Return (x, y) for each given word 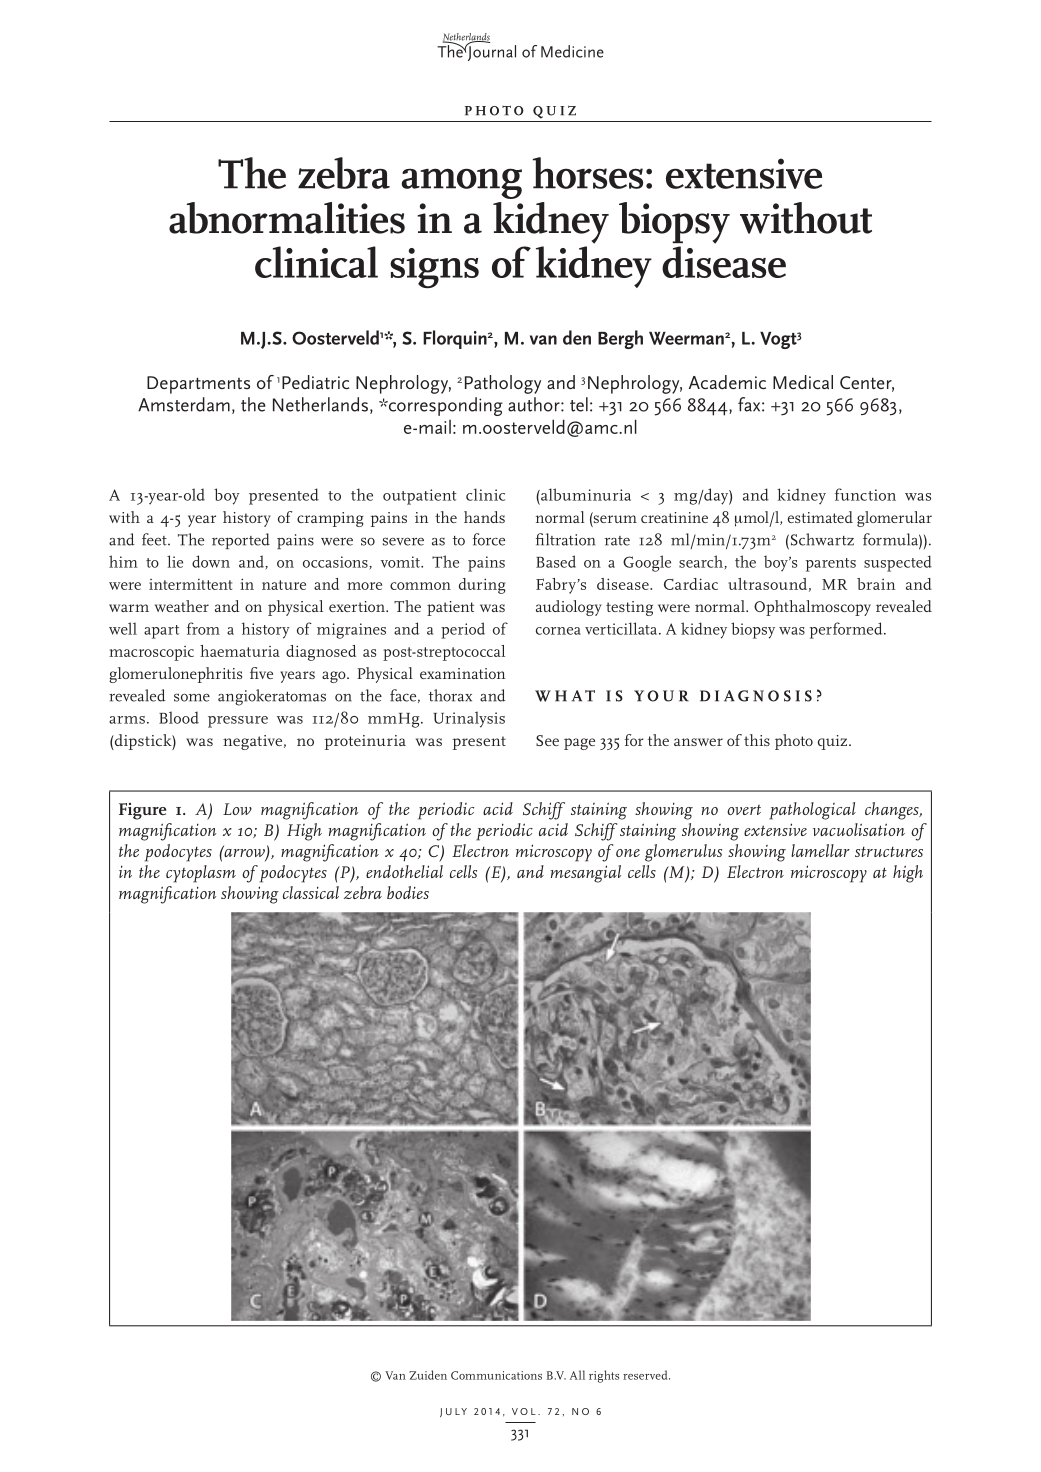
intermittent (190, 584)
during (482, 586)
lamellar (820, 850)
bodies (408, 892)
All (577, 1375)
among (462, 183)
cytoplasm (201, 874)
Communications (496, 1375)
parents (831, 565)
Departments (198, 385)
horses (588, 173)
